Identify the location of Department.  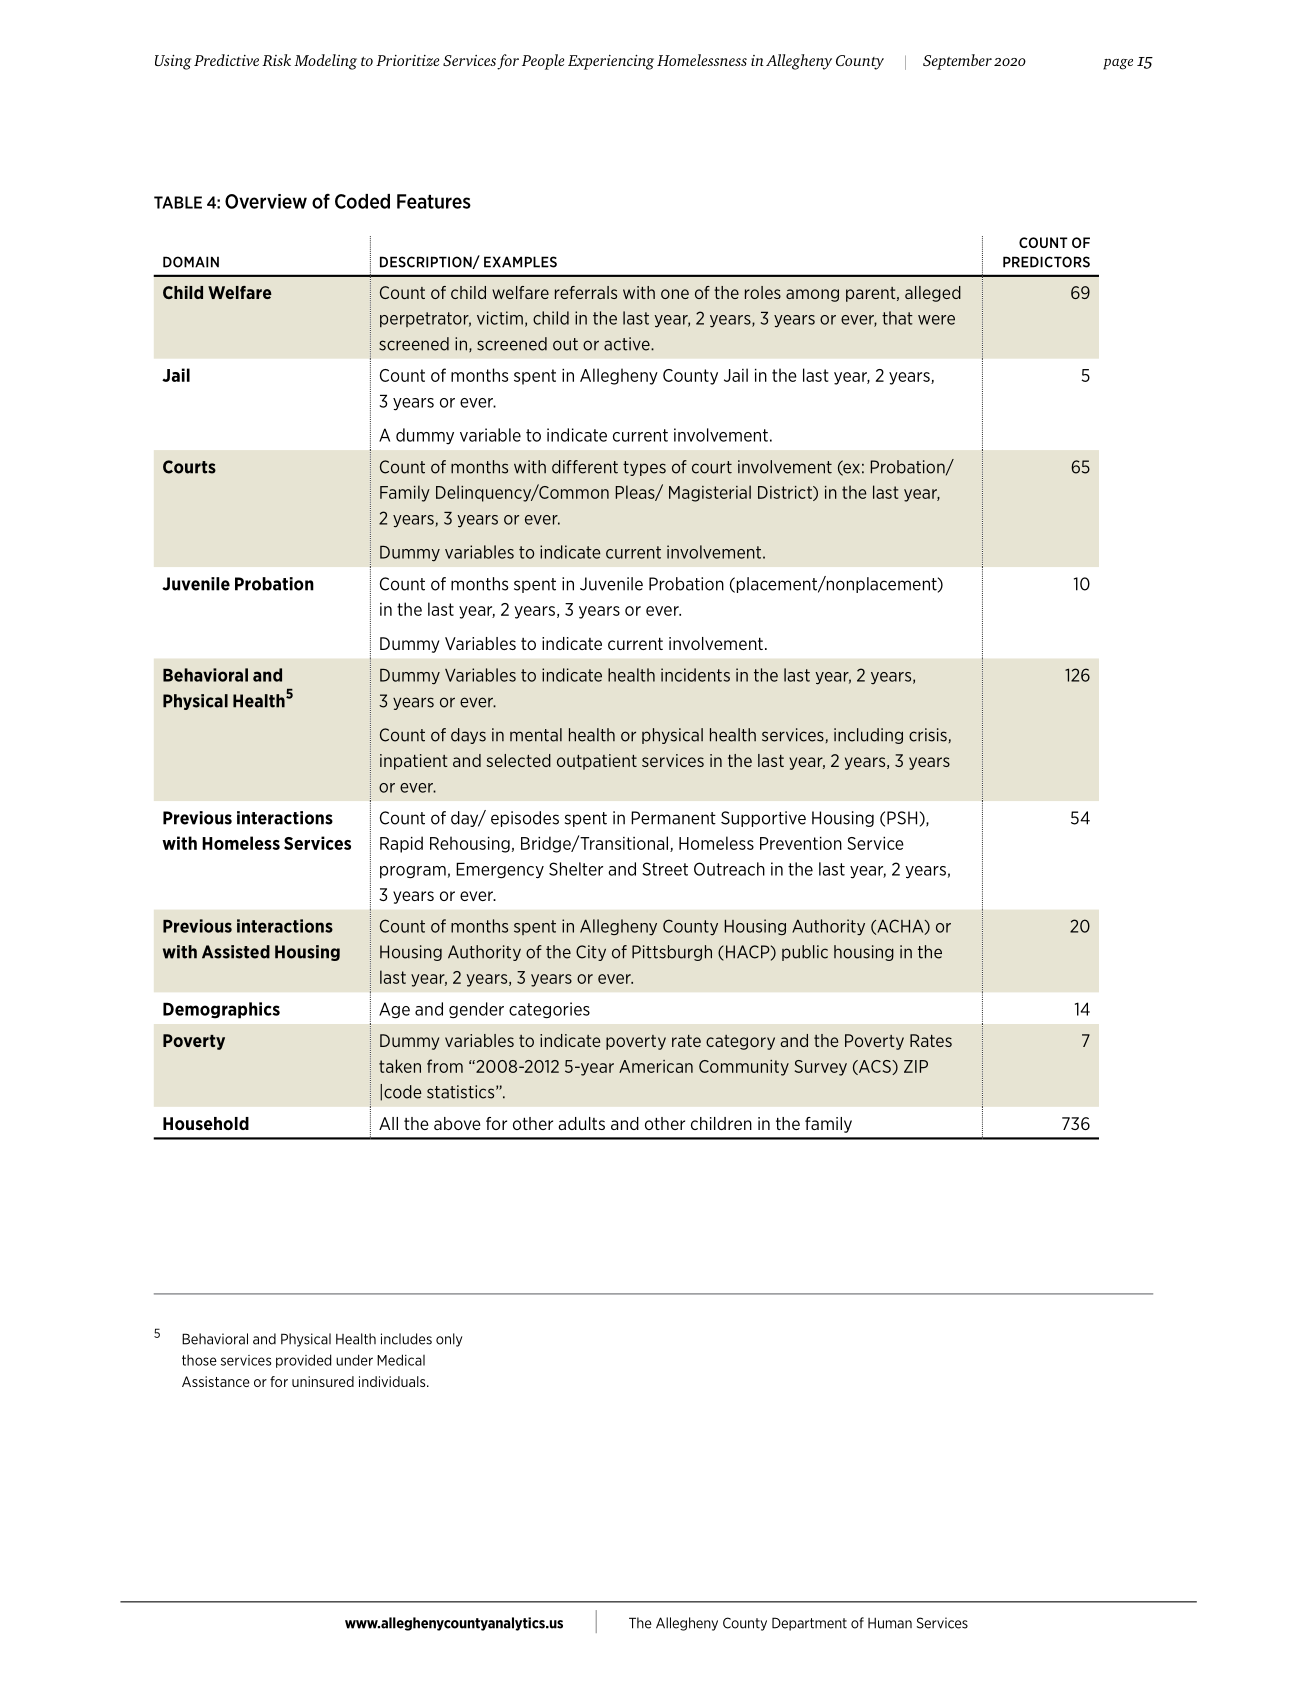
(809, 1624).
